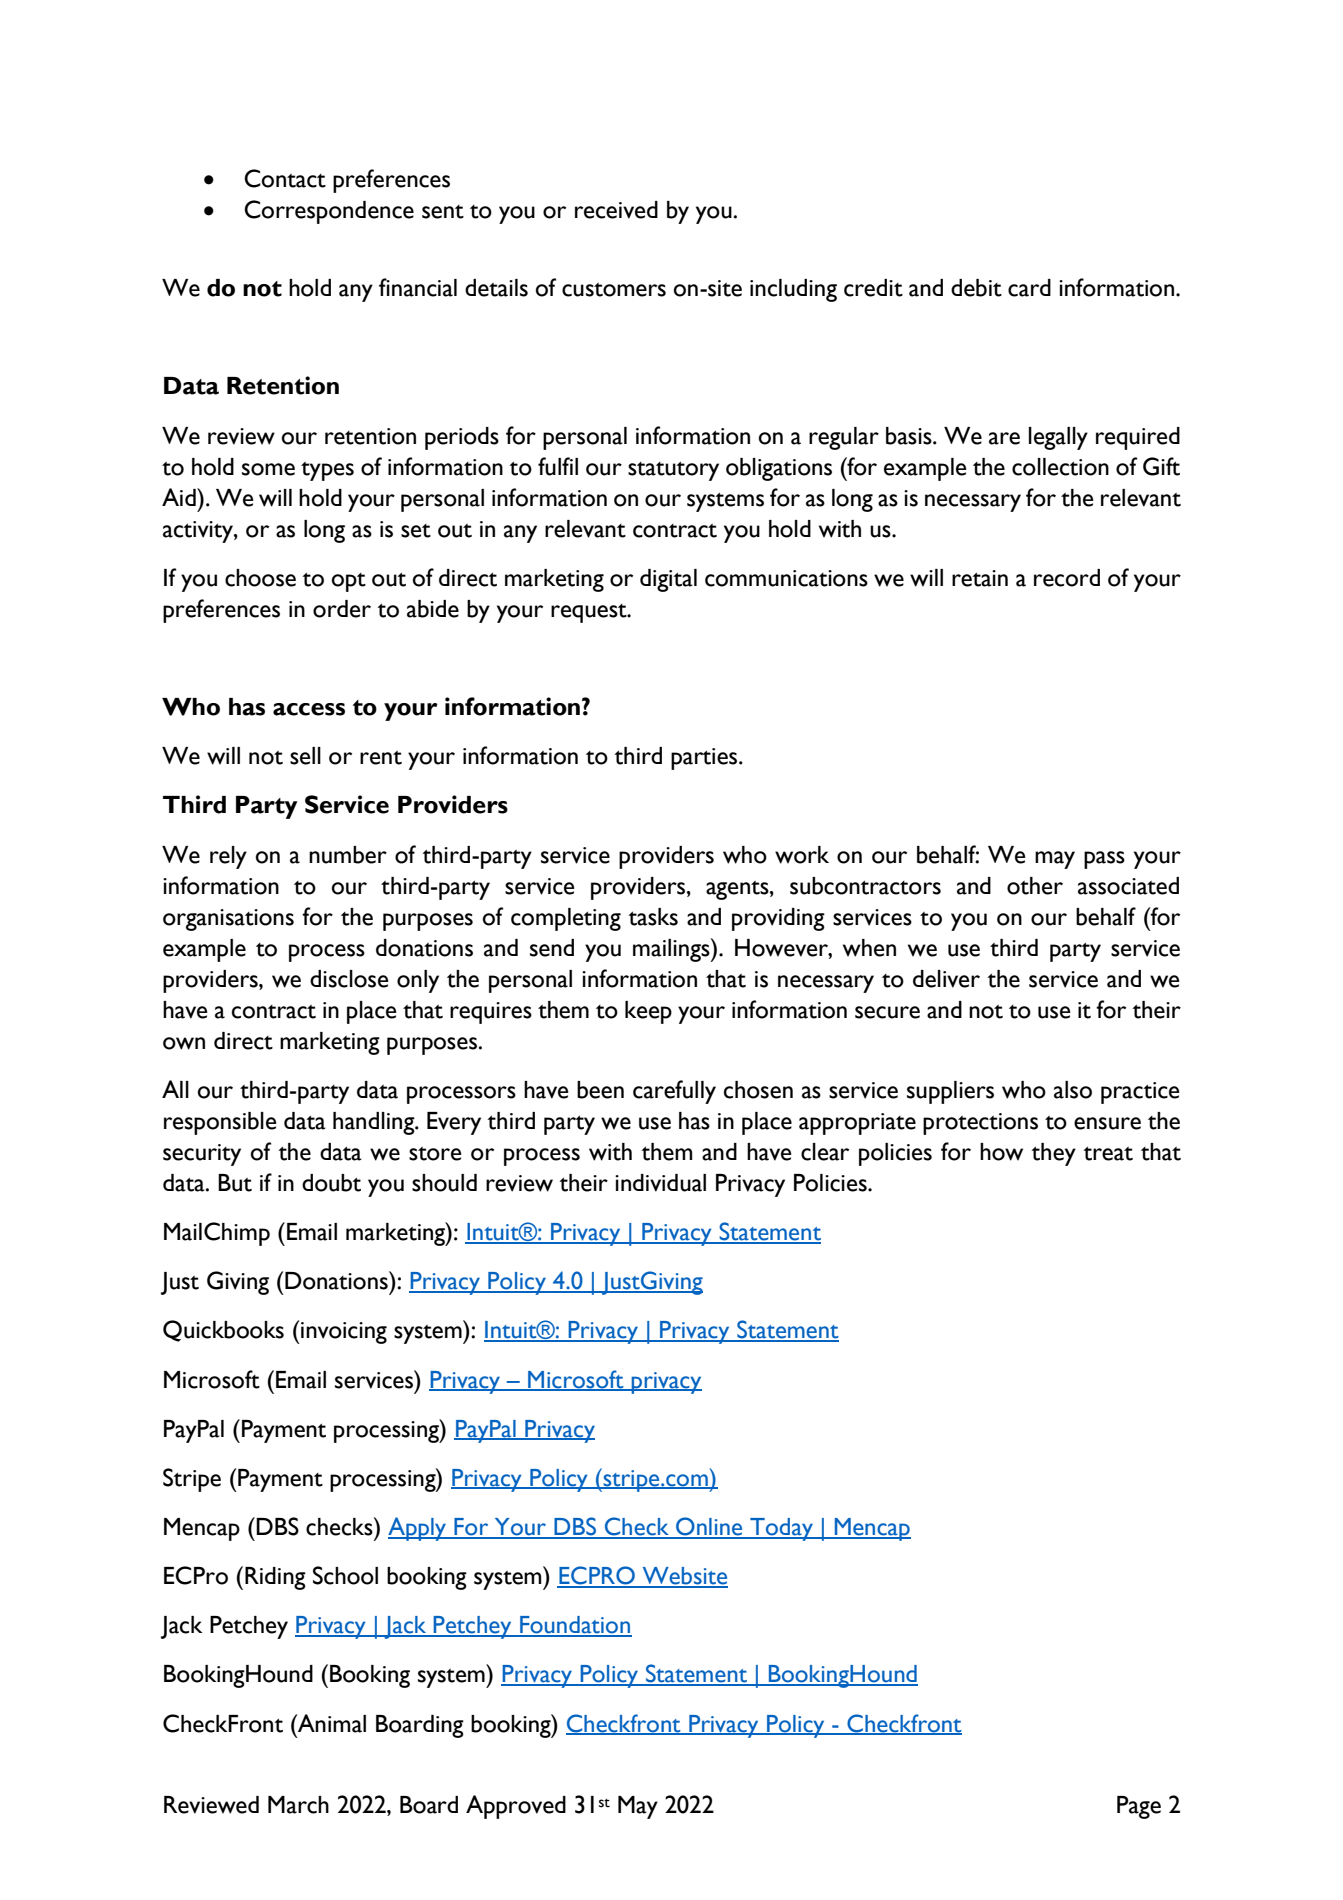  I want to click on parties, so click(705, 759).
